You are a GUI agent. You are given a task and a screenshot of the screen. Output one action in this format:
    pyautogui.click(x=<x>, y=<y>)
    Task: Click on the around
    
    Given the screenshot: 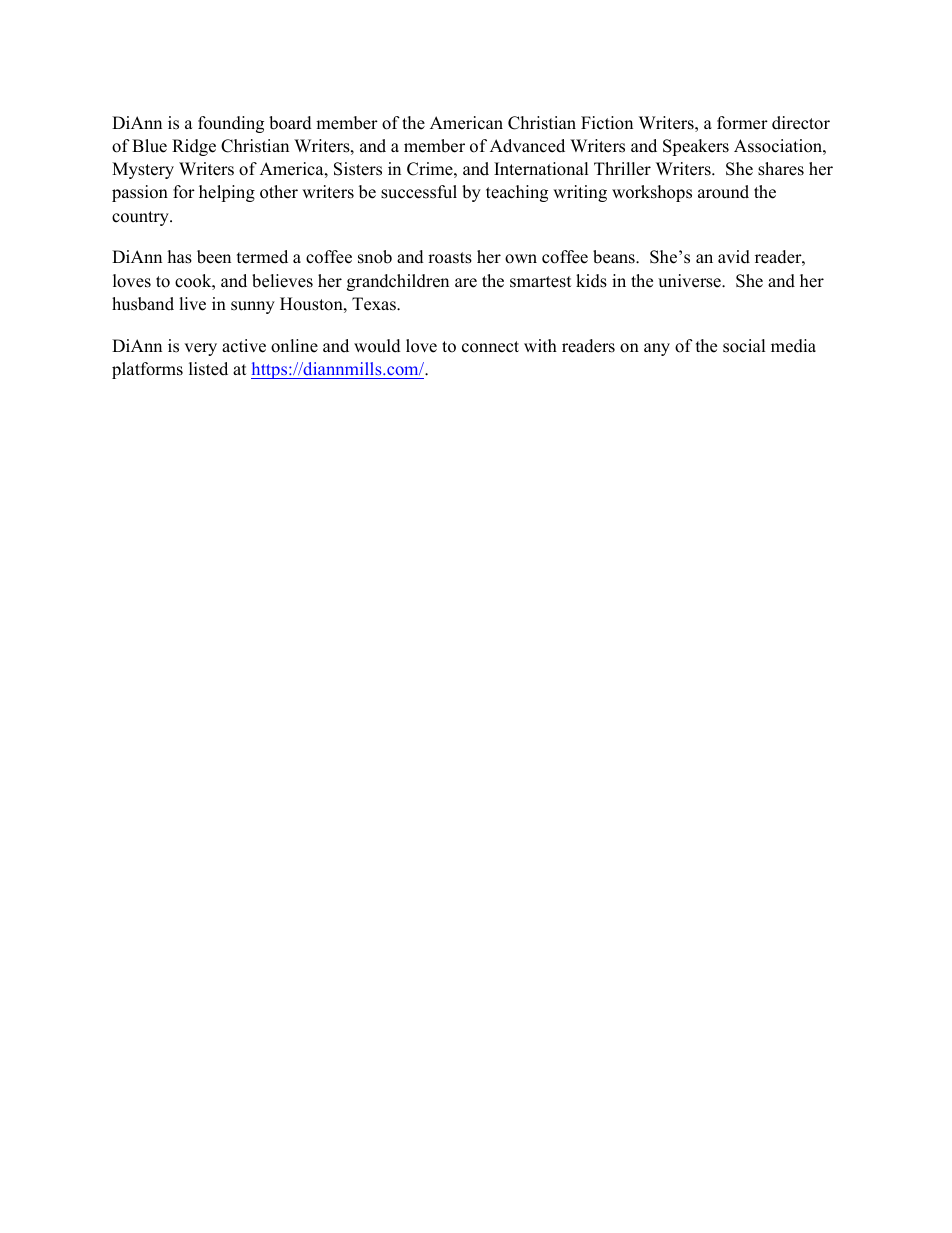 What is the action you would take?
    pyautogui.click(x=723, y=192)
